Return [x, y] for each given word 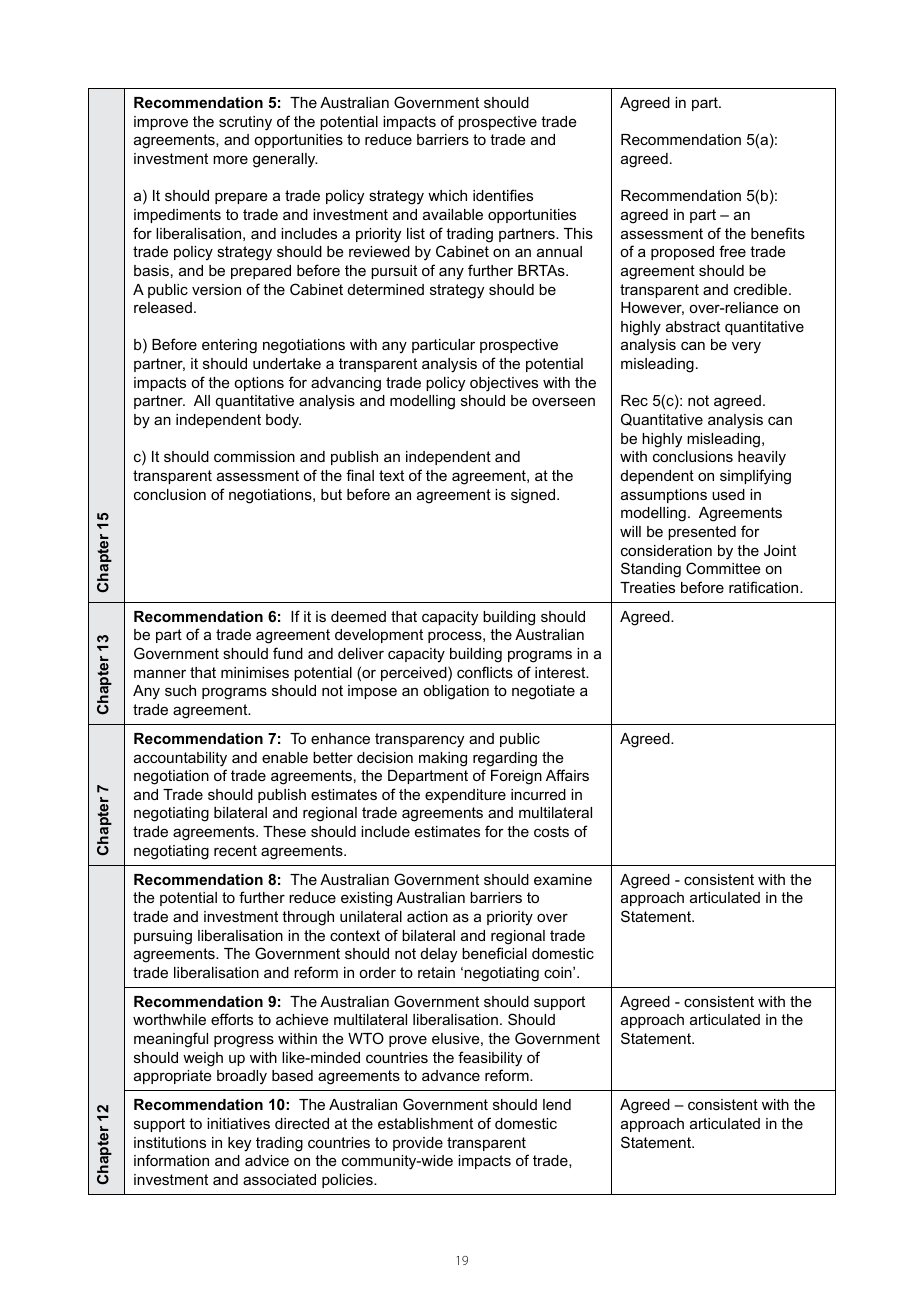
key [239, 1144]
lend [557, 1104]
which [447, 195]
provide [418, 1144]
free [732, 251]
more [230, 159]
